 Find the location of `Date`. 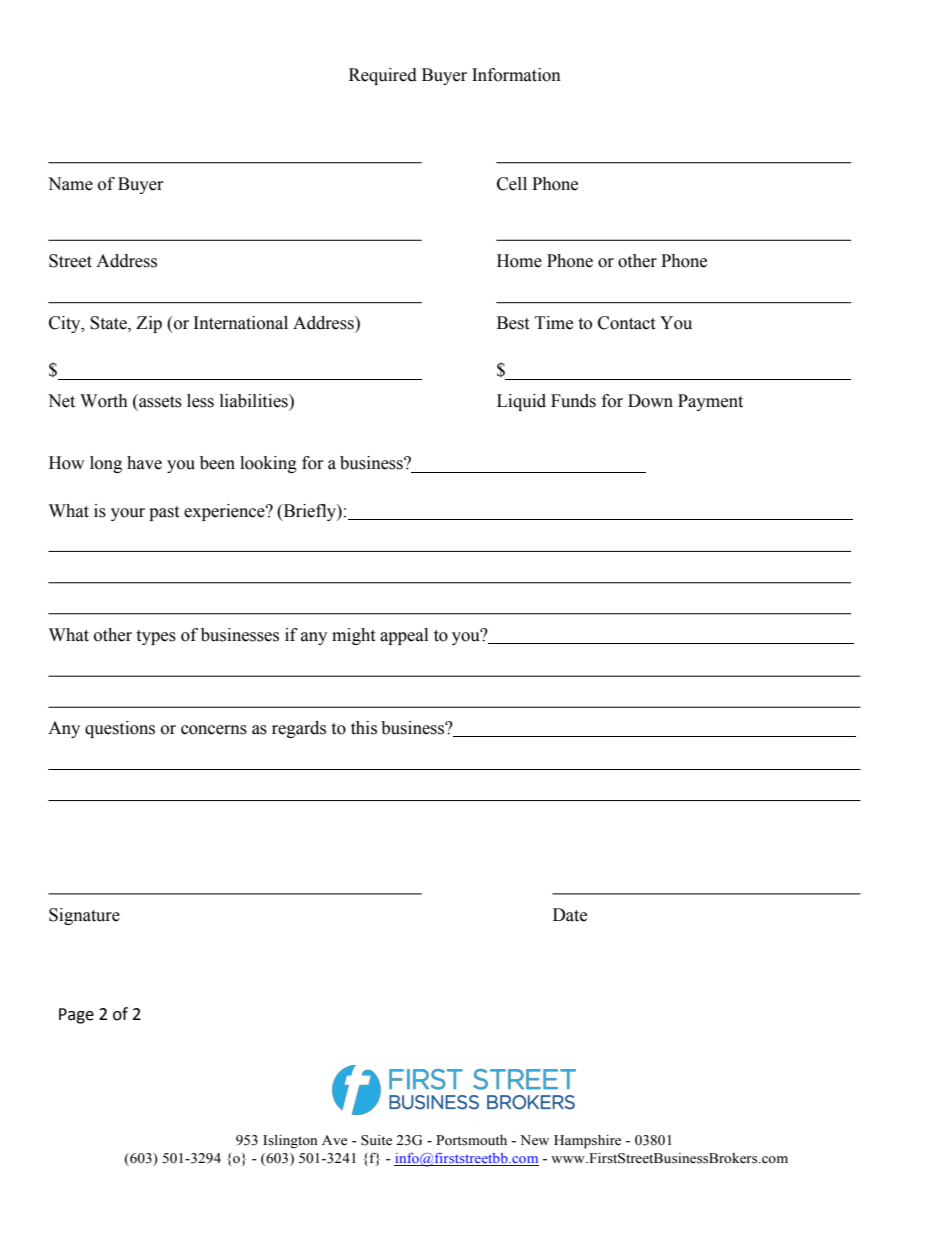

Date is located at coordinates (570, 915).
